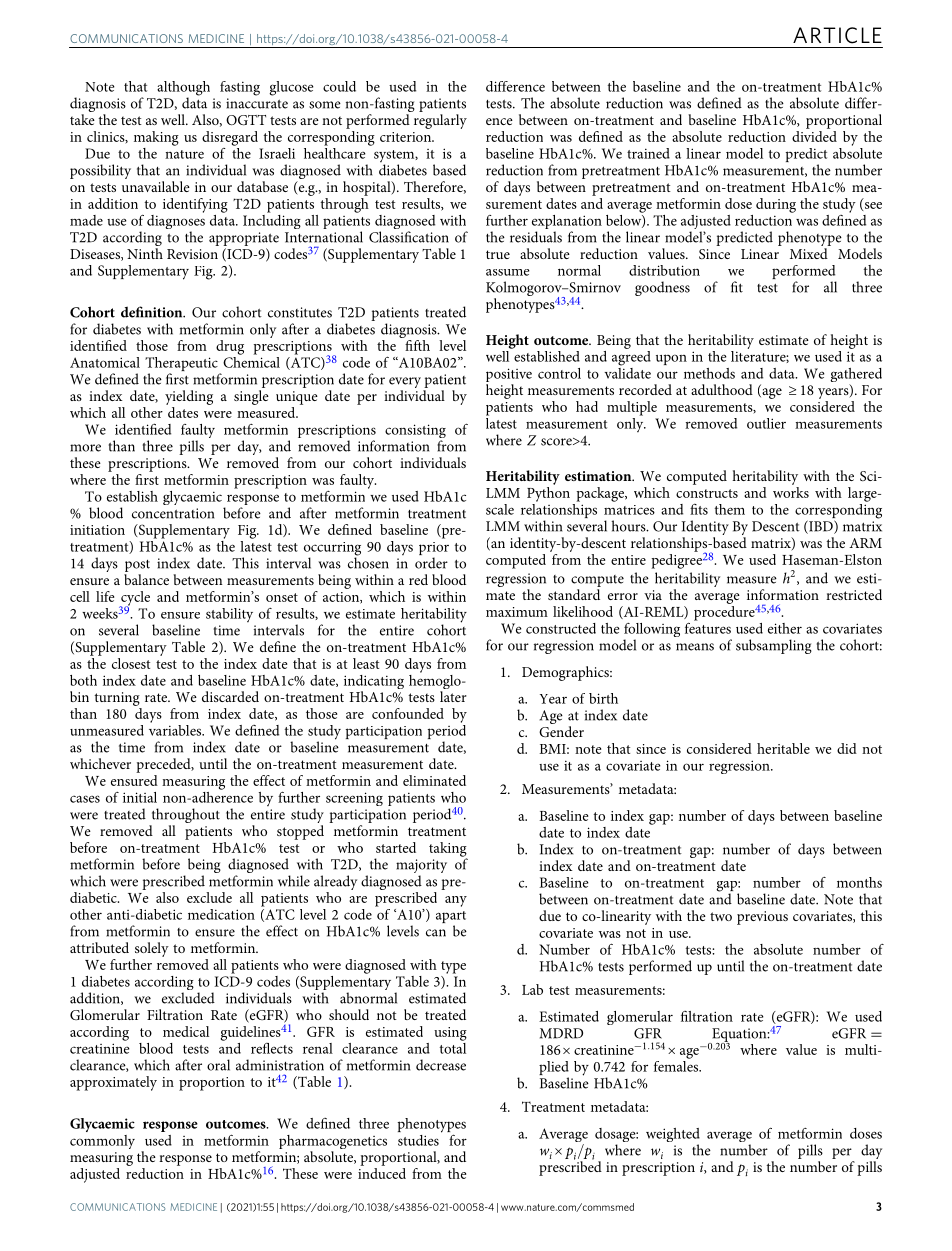 The width and height of the screenshot is (952, 1251). I want to click on methods, so click(709, 373).
